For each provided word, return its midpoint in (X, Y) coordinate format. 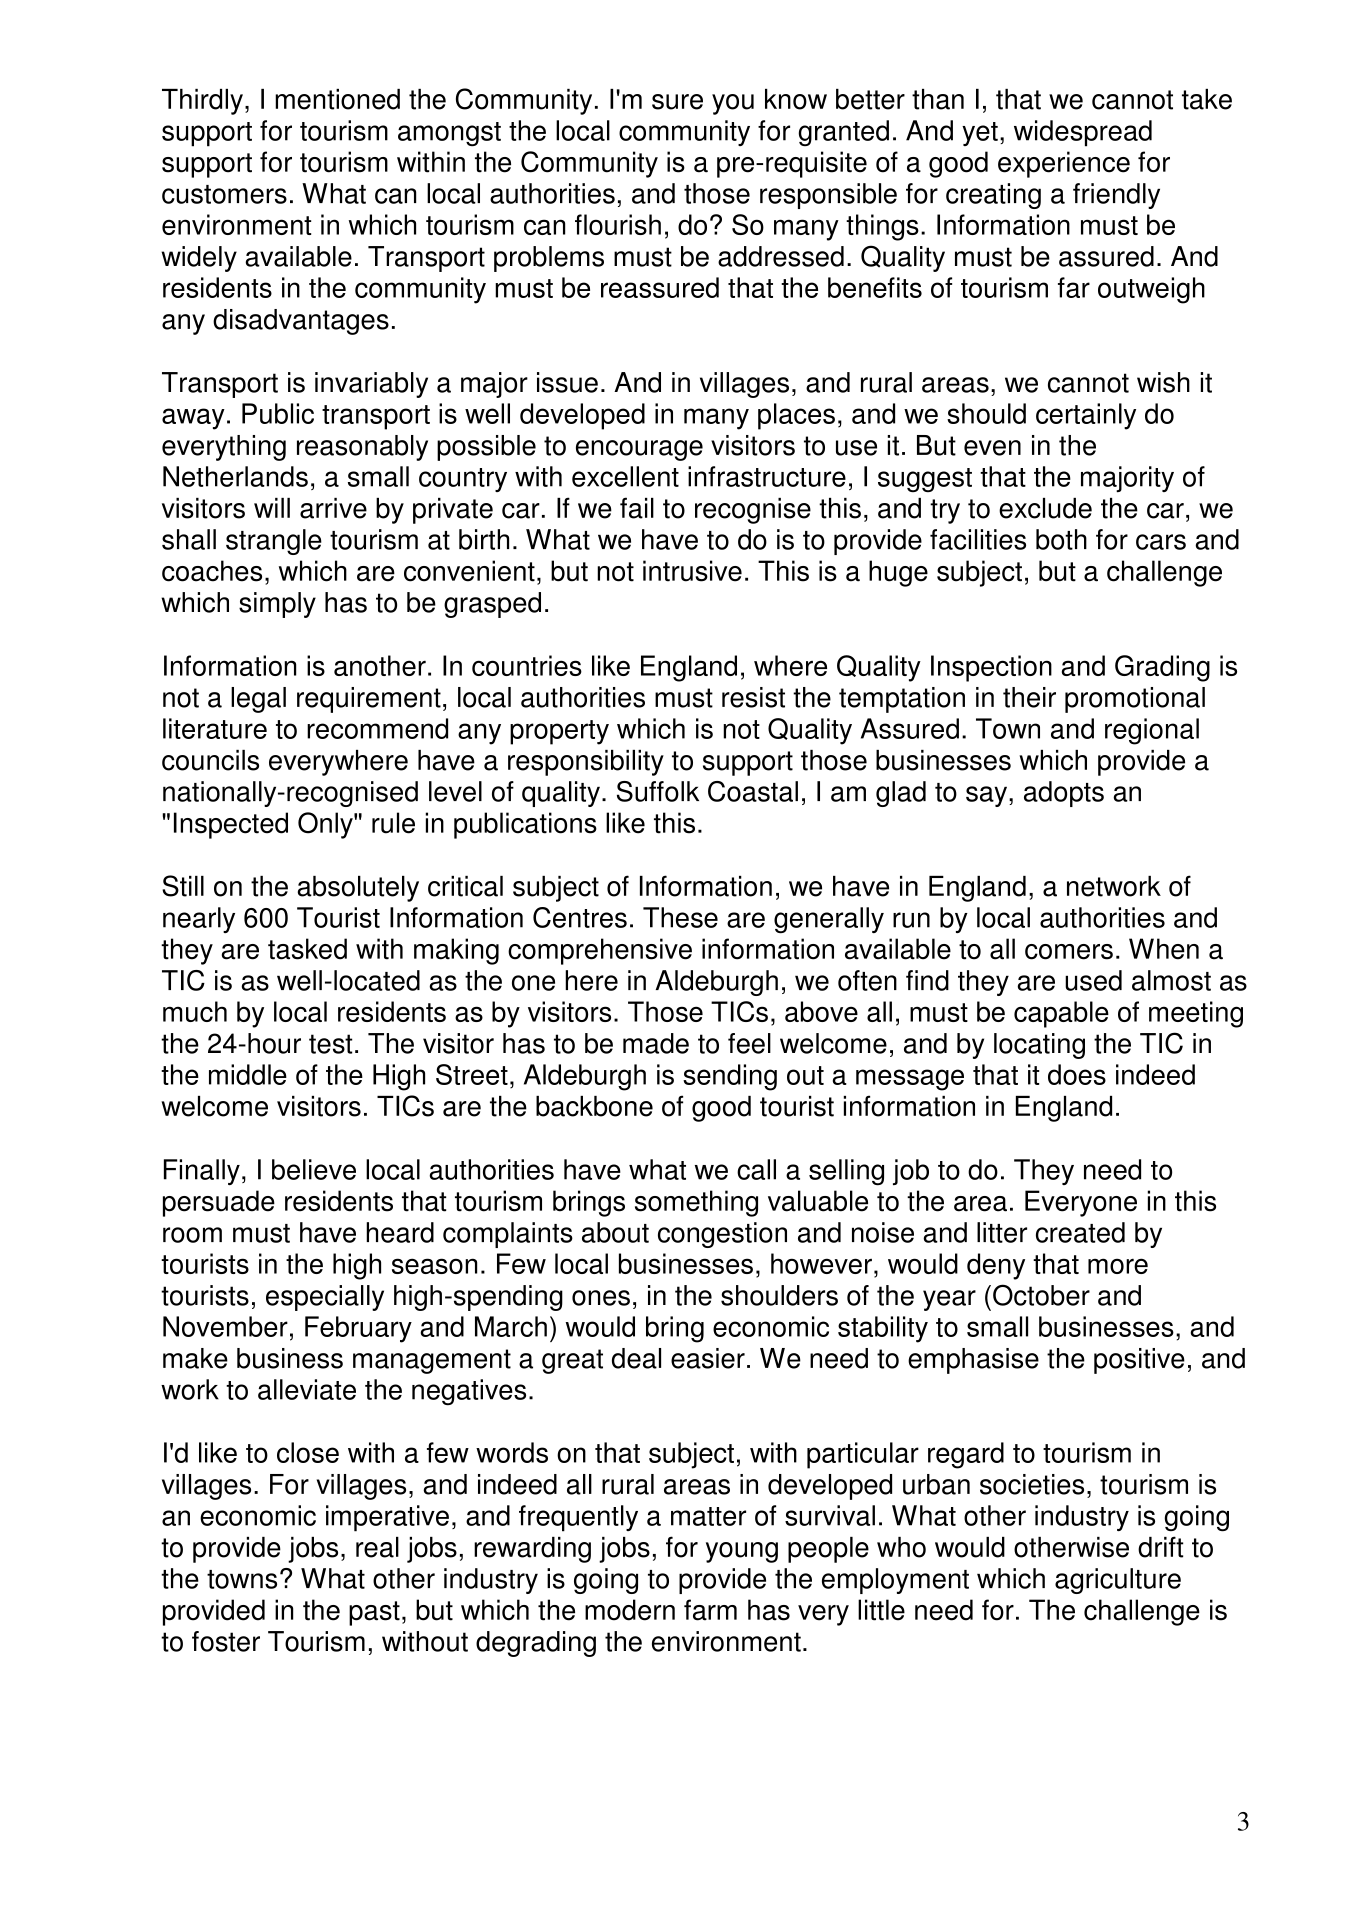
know (796, 99)
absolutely (358, 889)
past (374, 1613)
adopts (1064, 794)
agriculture (1118, 1581)
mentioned (337, 99)
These (680, 917)
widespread (1083, 133)
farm (710, 1610)
